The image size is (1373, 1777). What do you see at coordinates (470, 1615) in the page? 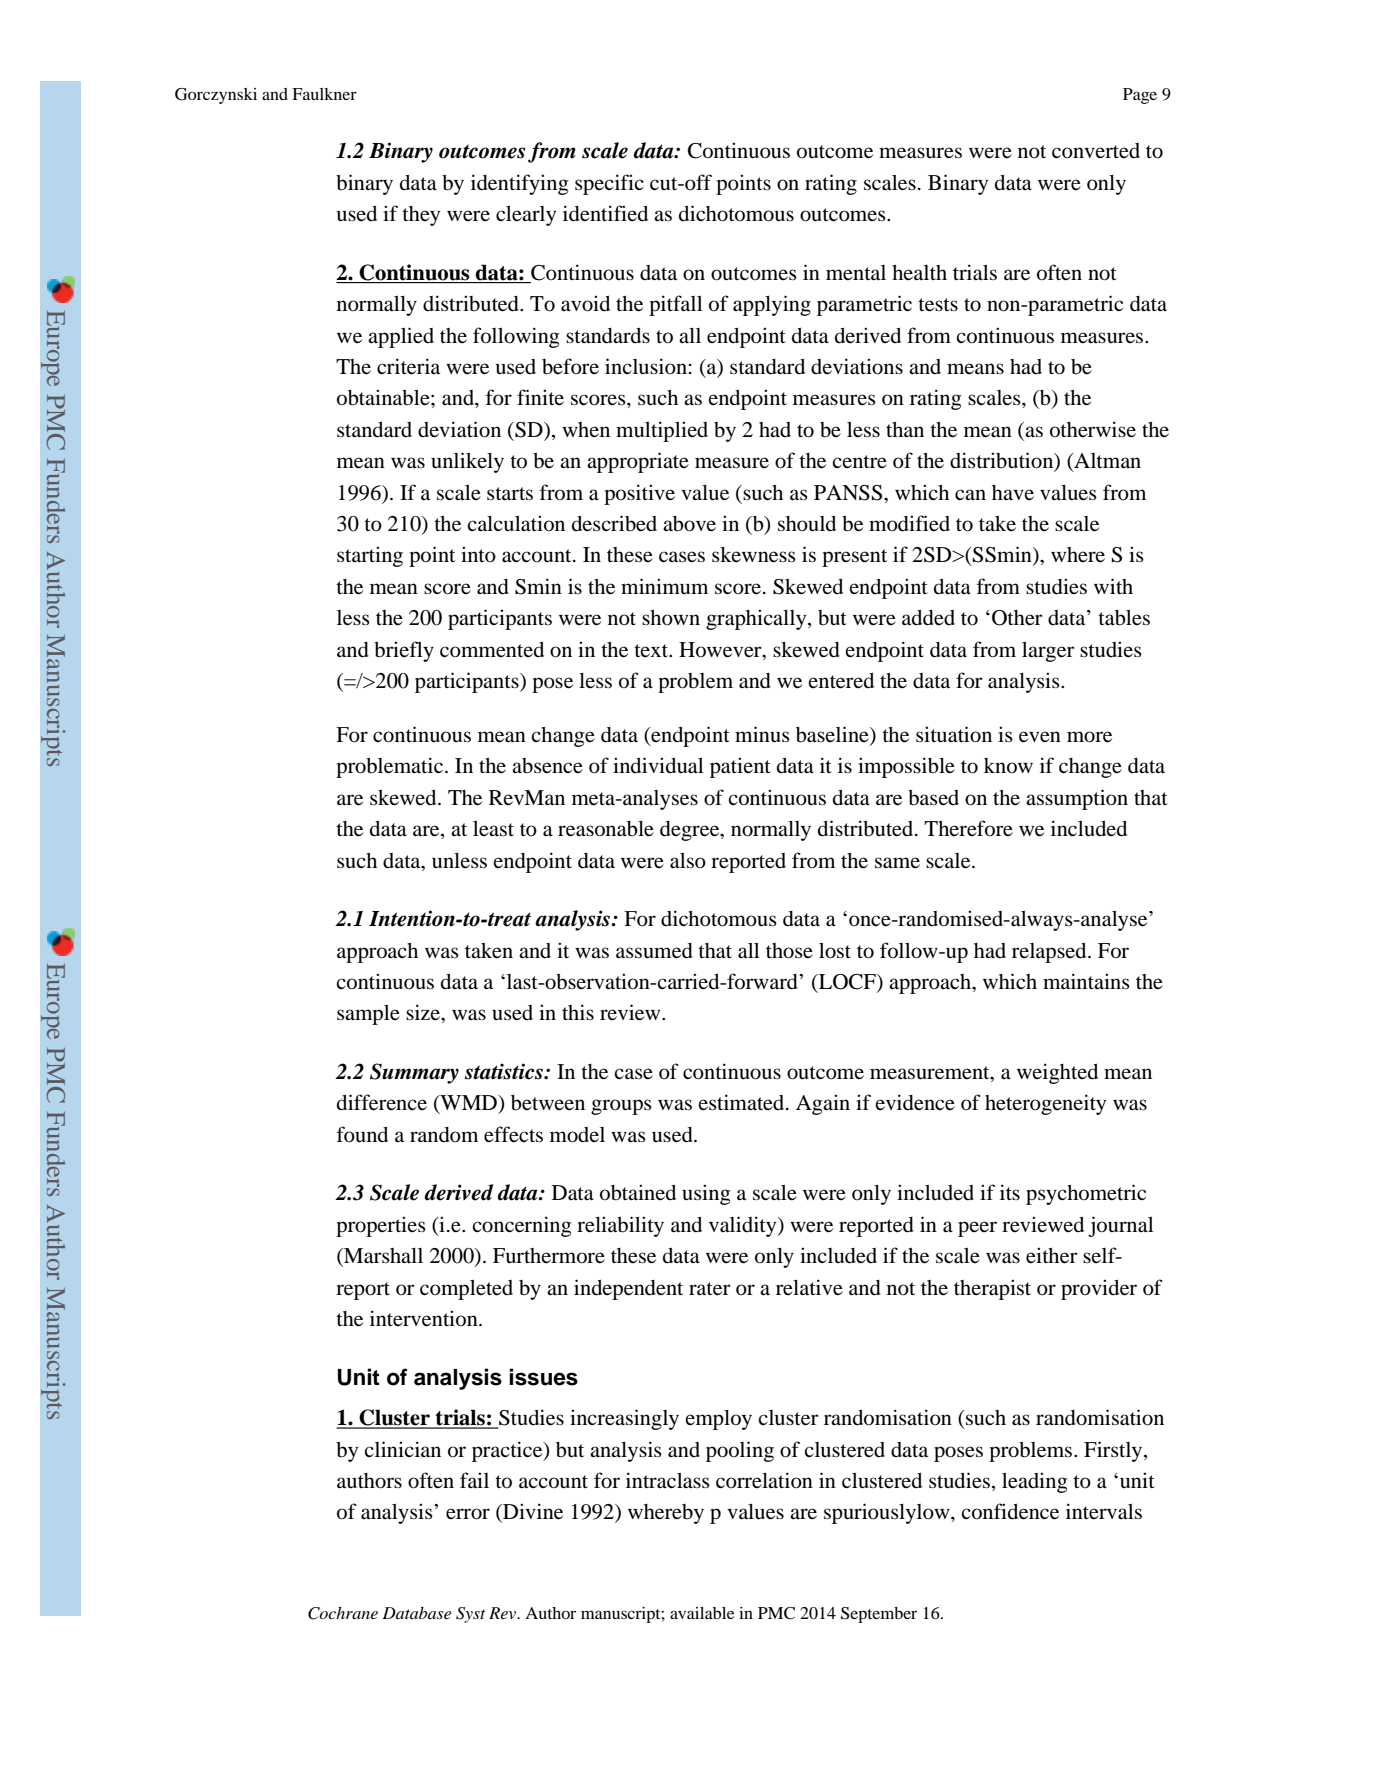
I see `Syst` at bounding box center [470, 1615].
